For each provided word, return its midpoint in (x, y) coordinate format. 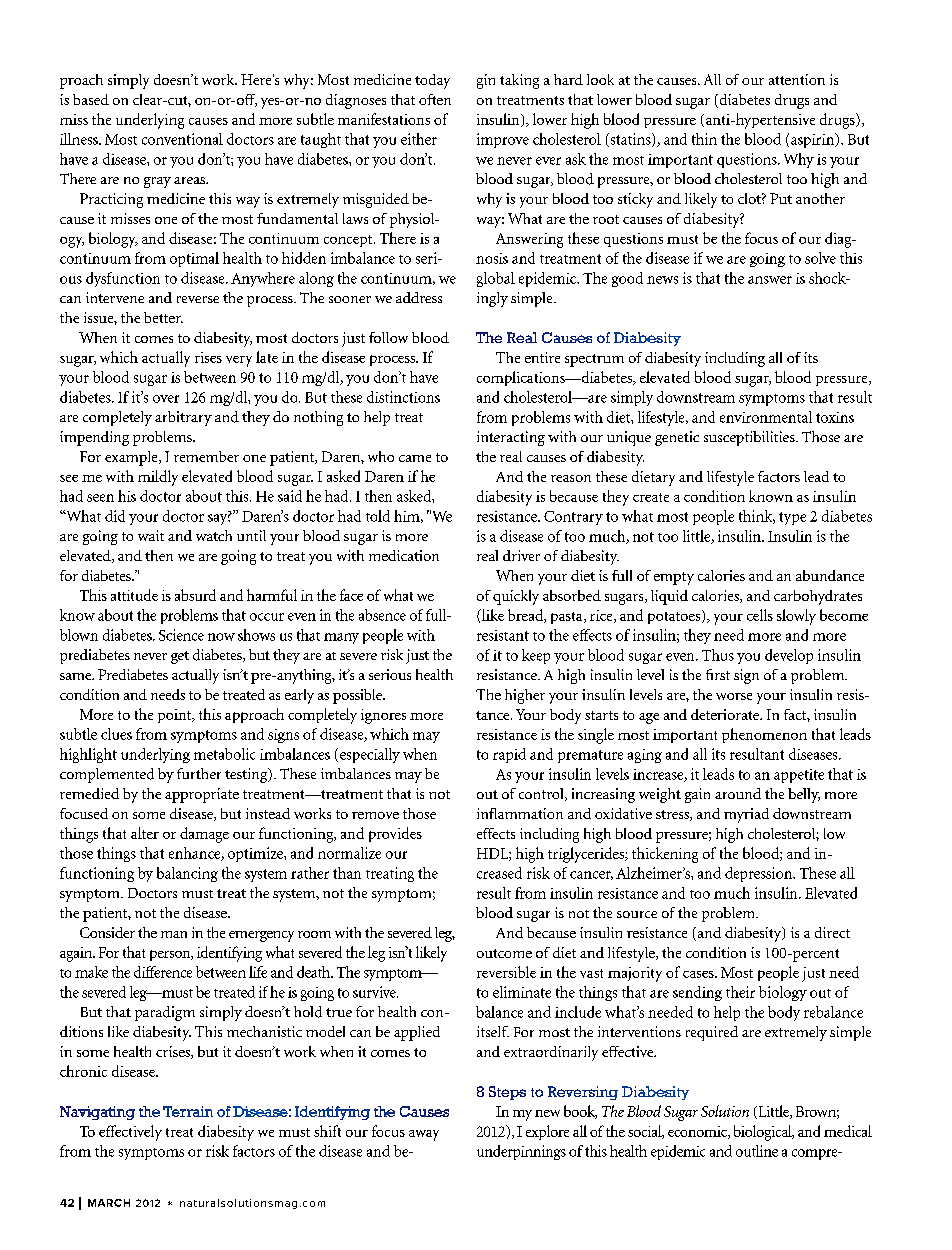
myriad (746, 815)
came (415, 458)
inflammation (520, 813)
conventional (182, 139)
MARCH (109, 1203)
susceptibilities (750, 438)
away (424, 1135)
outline (757, 1151)
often (435, 99)
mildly (158, 478)
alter (145, 833)
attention (797, 79)
